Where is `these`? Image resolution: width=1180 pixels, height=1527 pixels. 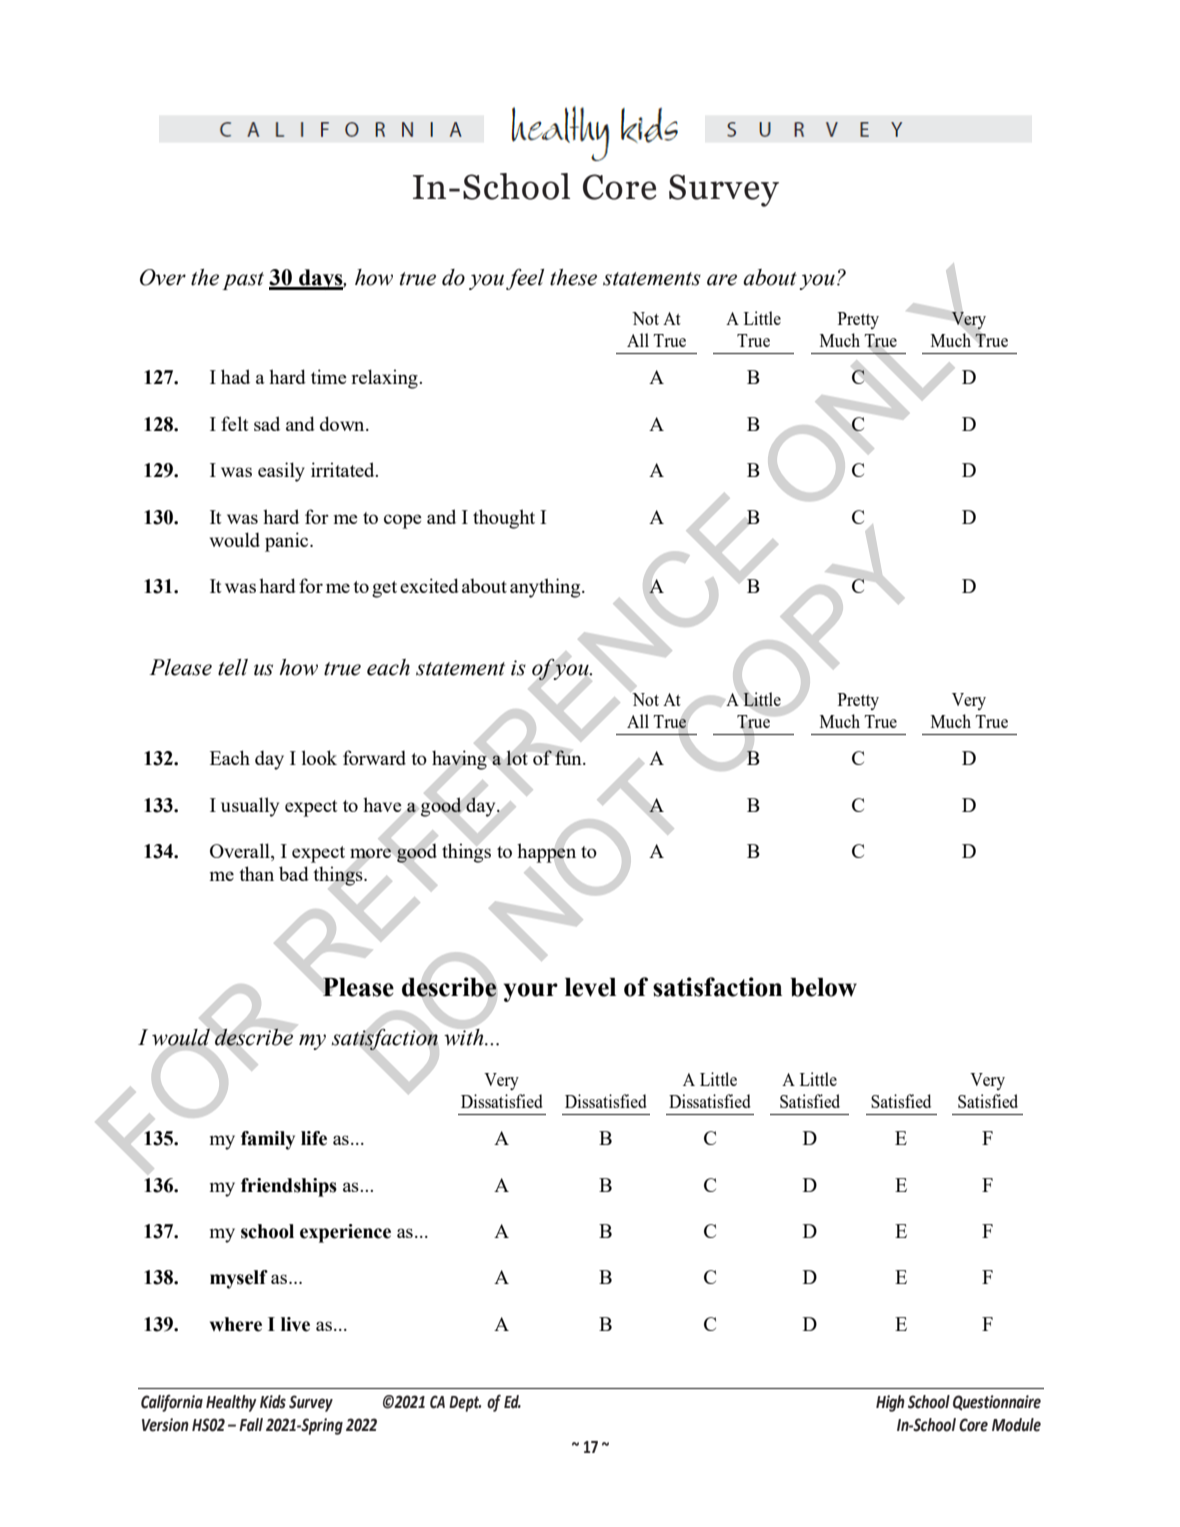 these is located at coordinates (573, 277).
